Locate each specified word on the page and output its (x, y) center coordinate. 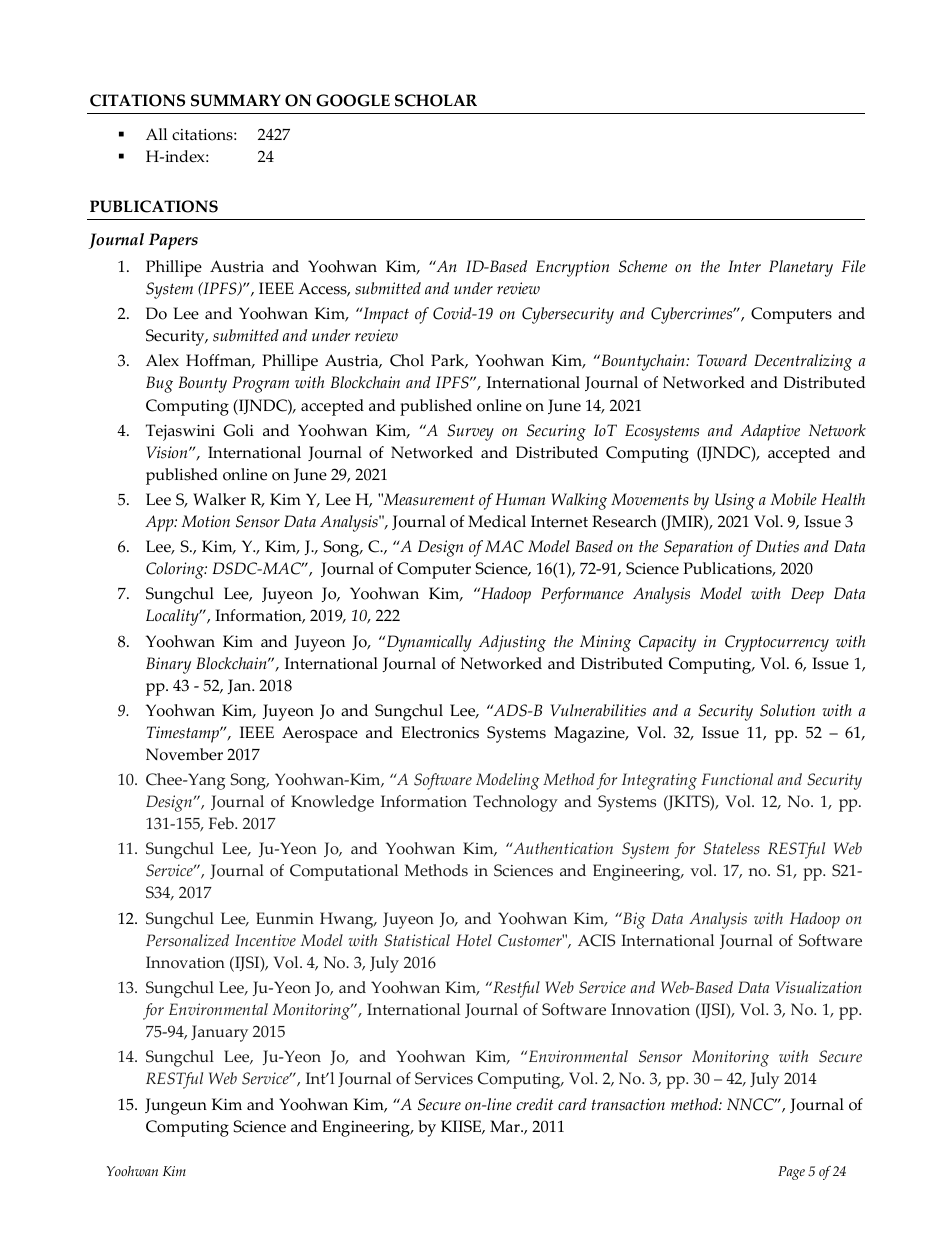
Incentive (265, 940)
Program (260, 384)
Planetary (801, 268)
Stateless (731, 848)
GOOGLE (353, 100)
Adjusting (512, 643)
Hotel (474, 940)
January (219, 1033)
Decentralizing (803, 362)
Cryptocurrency (777, 643)
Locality (173, 617)
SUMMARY (236, 100)
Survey (470, 432)
